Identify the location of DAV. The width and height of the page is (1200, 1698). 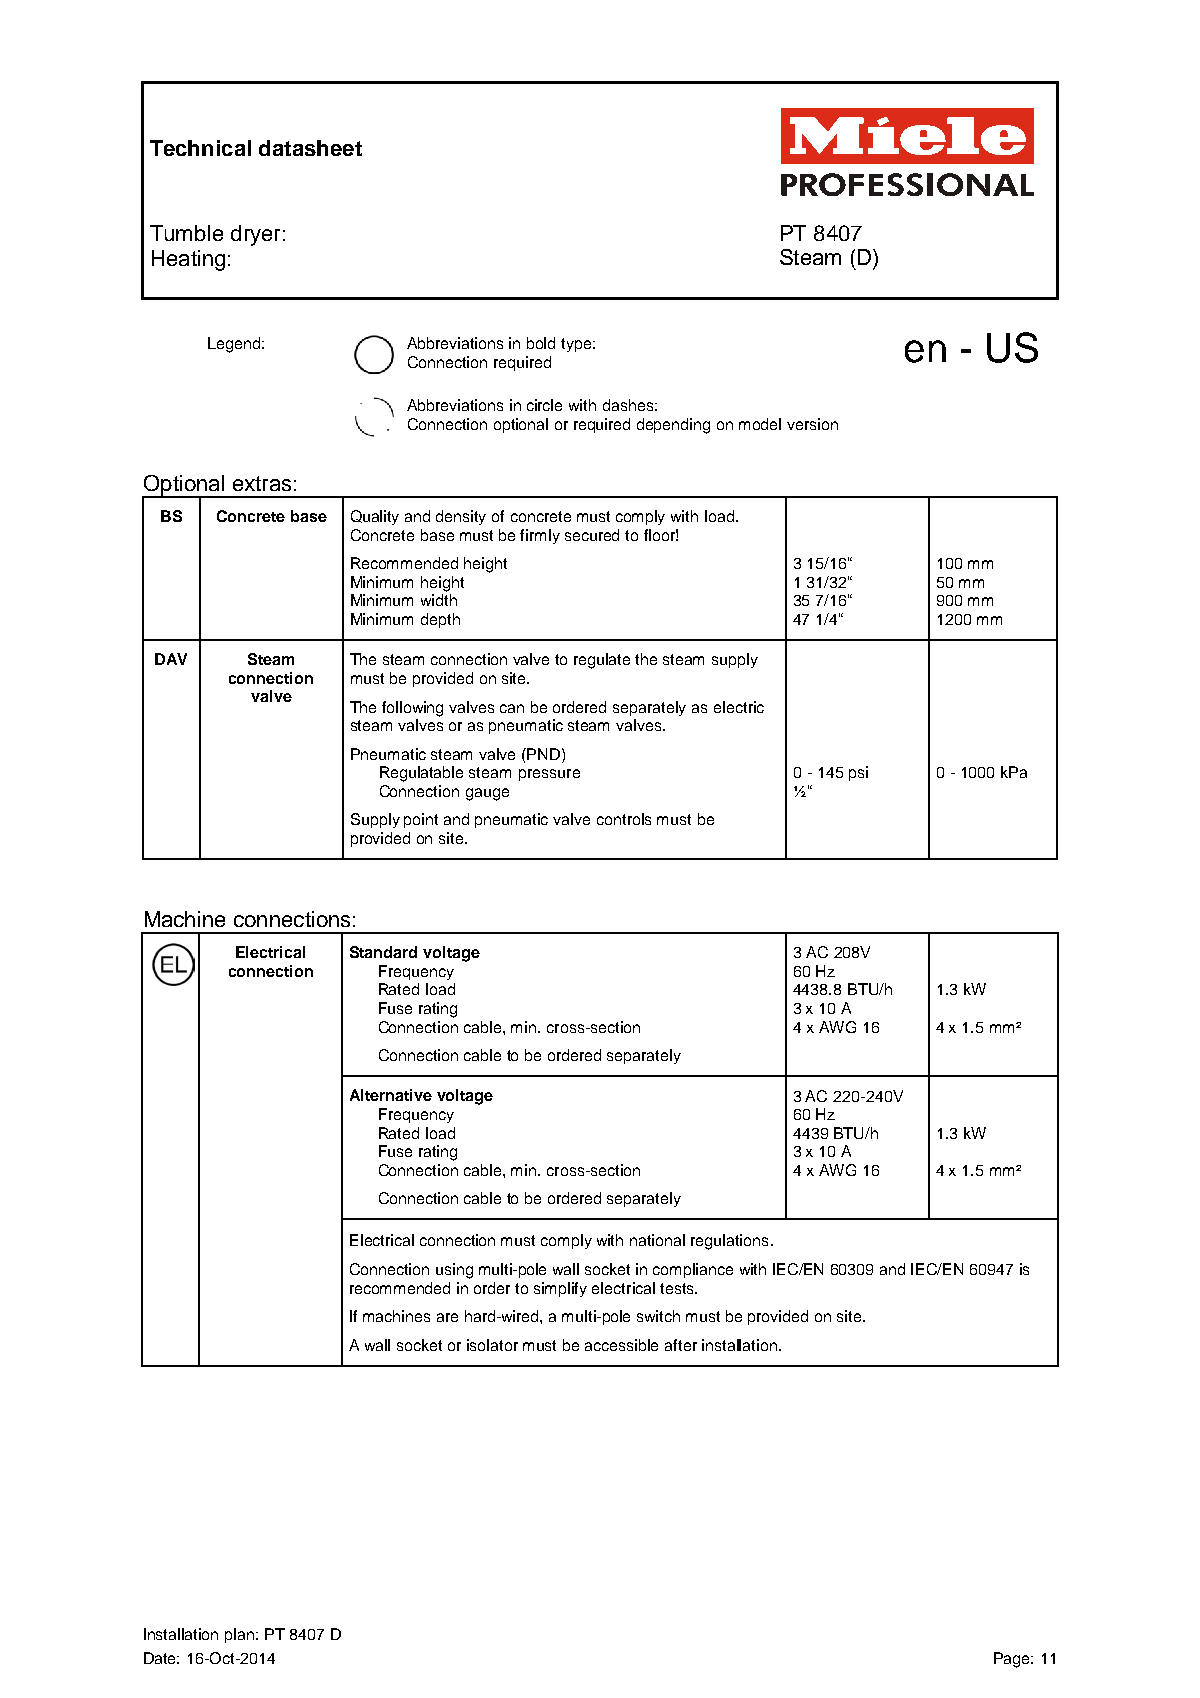
(171, 659).
